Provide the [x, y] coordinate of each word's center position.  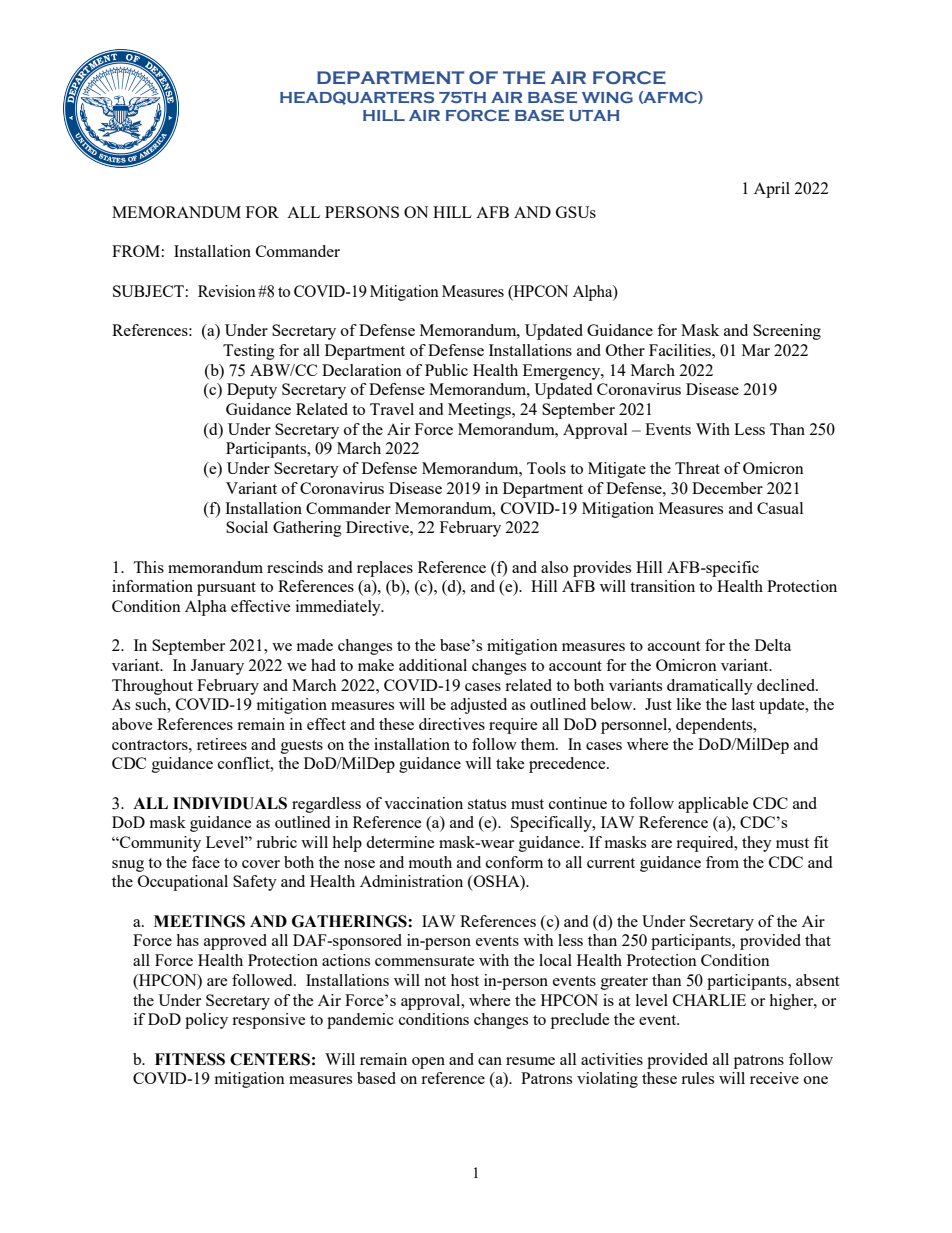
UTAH [594, 115]
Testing [249, 352]
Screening [787, 332]
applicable [713, 805]
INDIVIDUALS [230, 803]
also [554, 567]
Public [446, 370]
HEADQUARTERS [357, 98]
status [487, 804]
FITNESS [190, 1059]
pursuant [226, 589]
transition [662, 586]
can [490, 1061]
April [772, 190]
